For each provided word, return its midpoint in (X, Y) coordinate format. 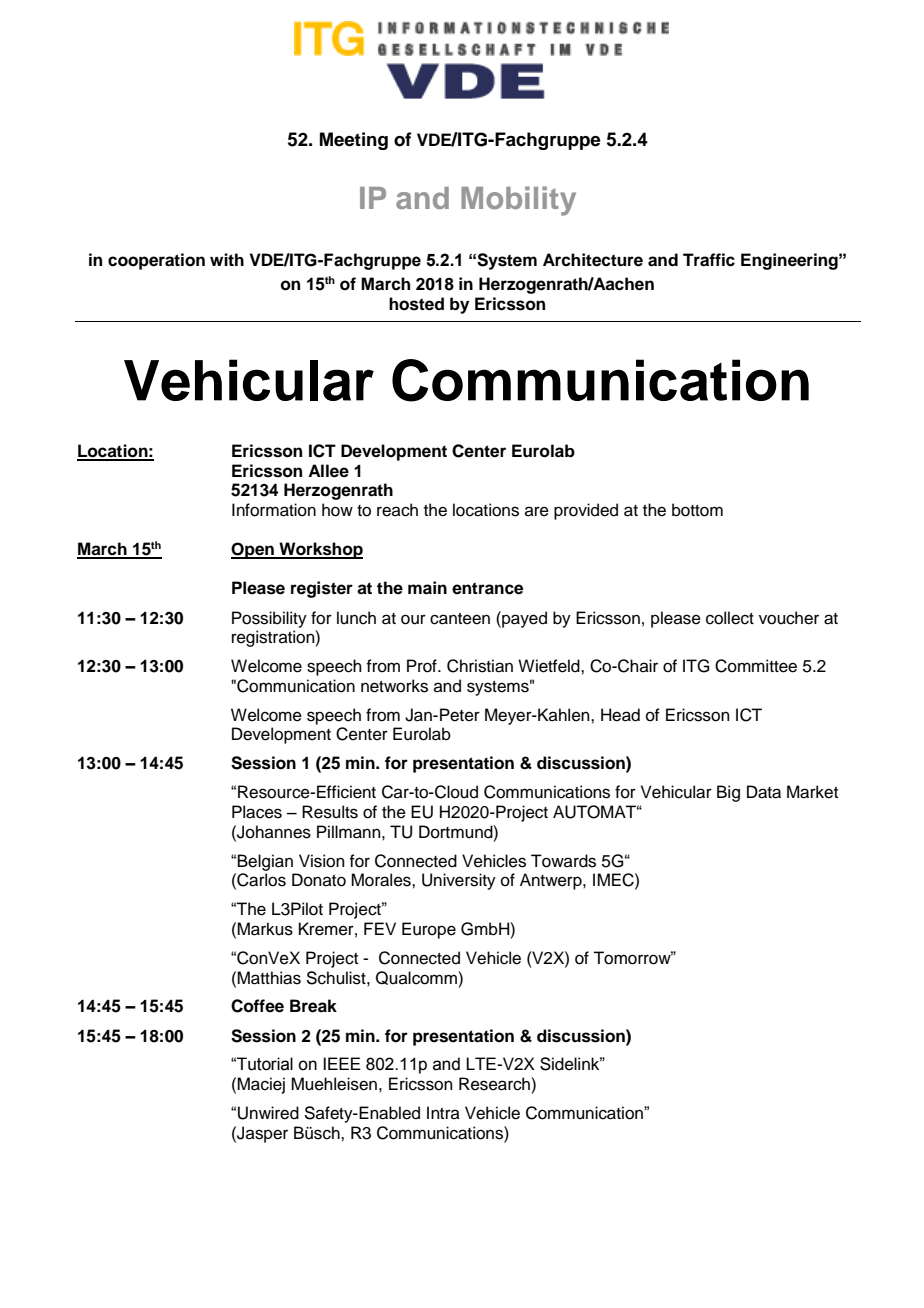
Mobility (518, 201)
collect (730, 618)
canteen (460, 619)
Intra (443, 1112)
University (459, 881)
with (227, 259)
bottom (697, 510)
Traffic (709, 260)
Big (728, 793)
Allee (328, 471)
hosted (416, 304)
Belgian (265, 862)
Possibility (269, 619)
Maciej (261, 1085)
